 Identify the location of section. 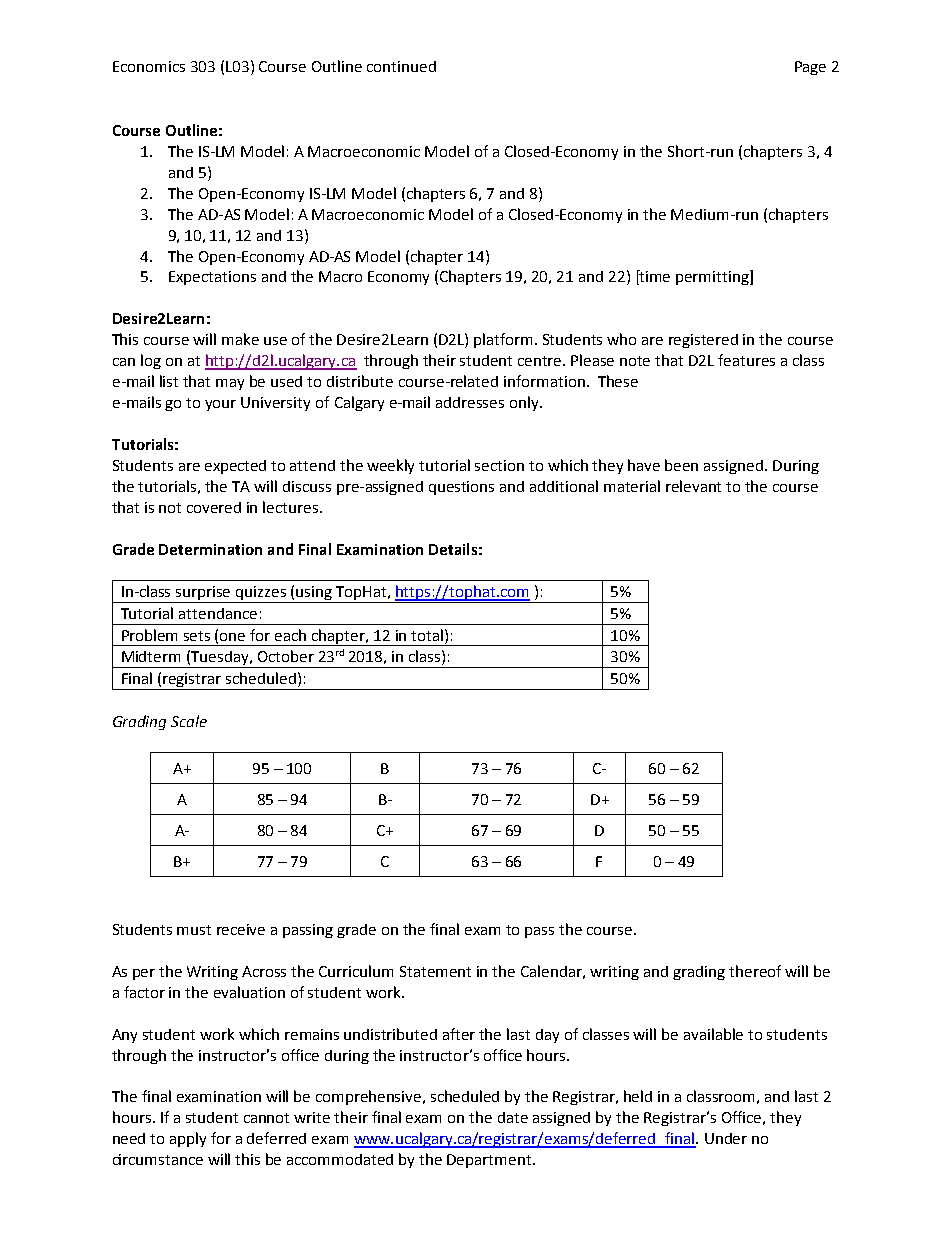
(499, 465).
